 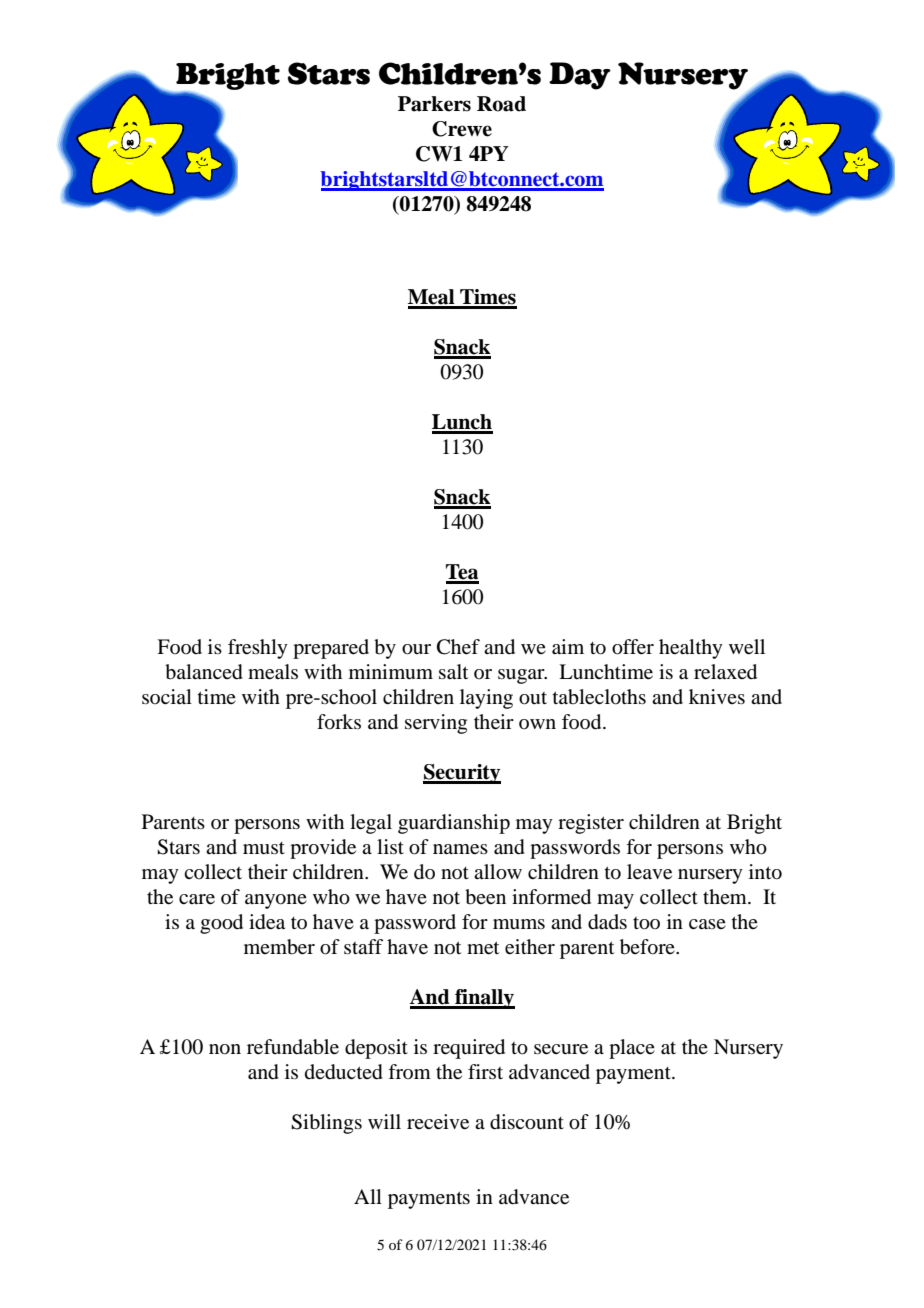 I want to click on place, so click(x=632, y=1049).
